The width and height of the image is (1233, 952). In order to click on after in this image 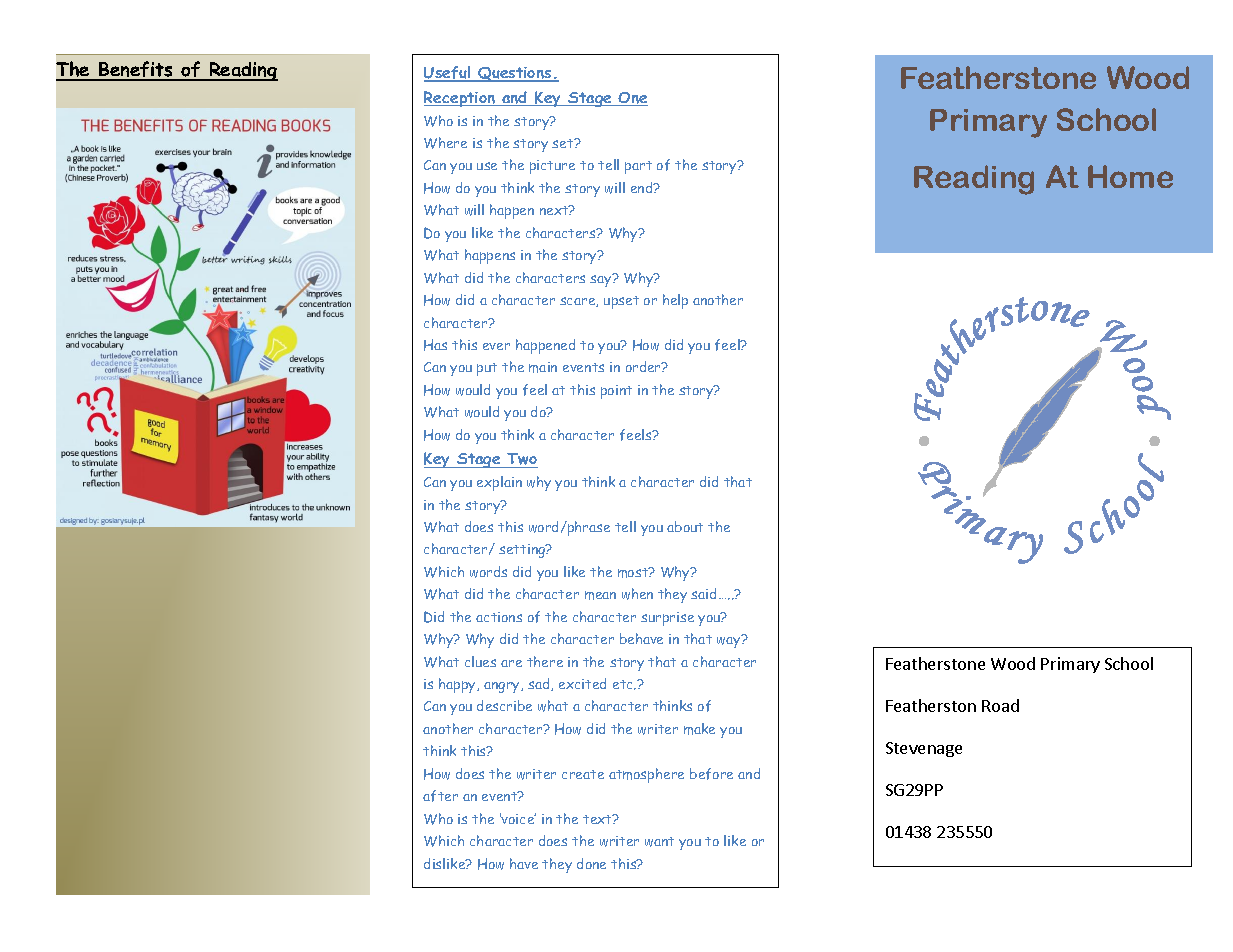, I will do `click(440, 796)`.
